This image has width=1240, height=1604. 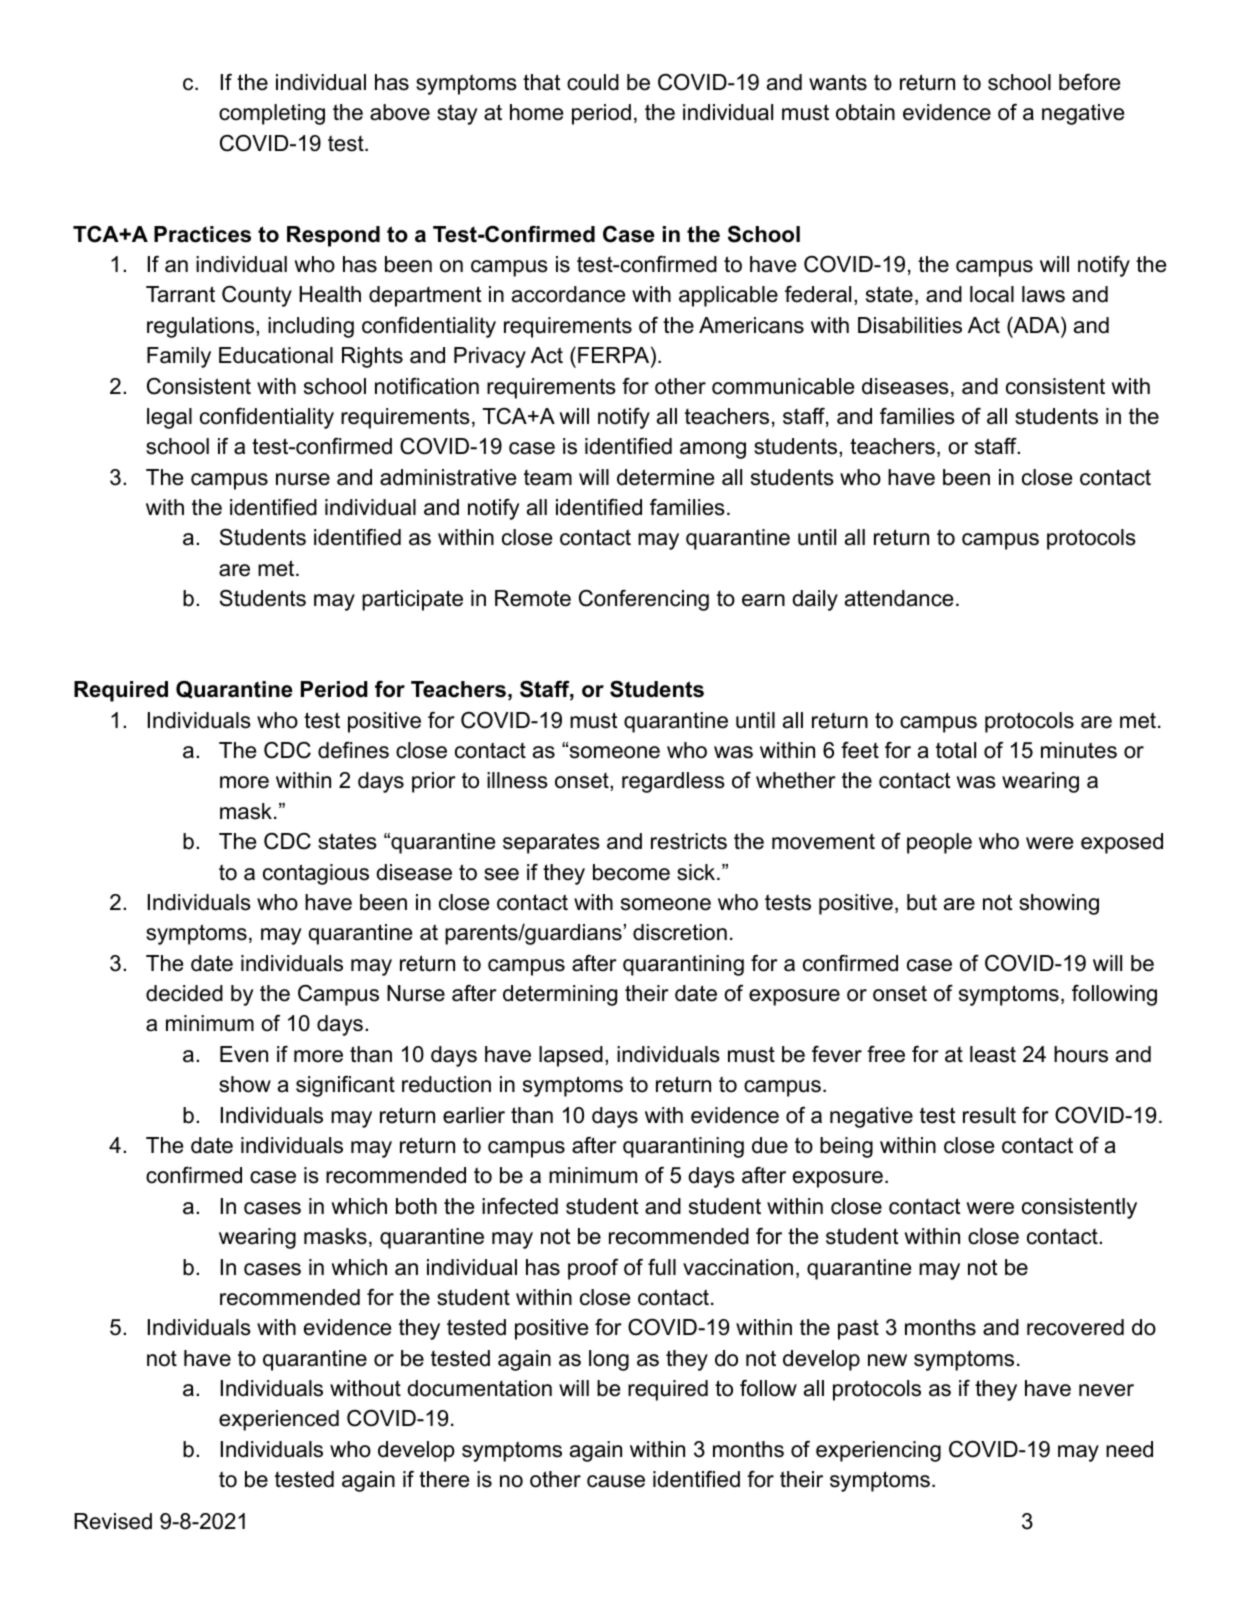 I want to click on regardless, so click(x=673, y=782).
